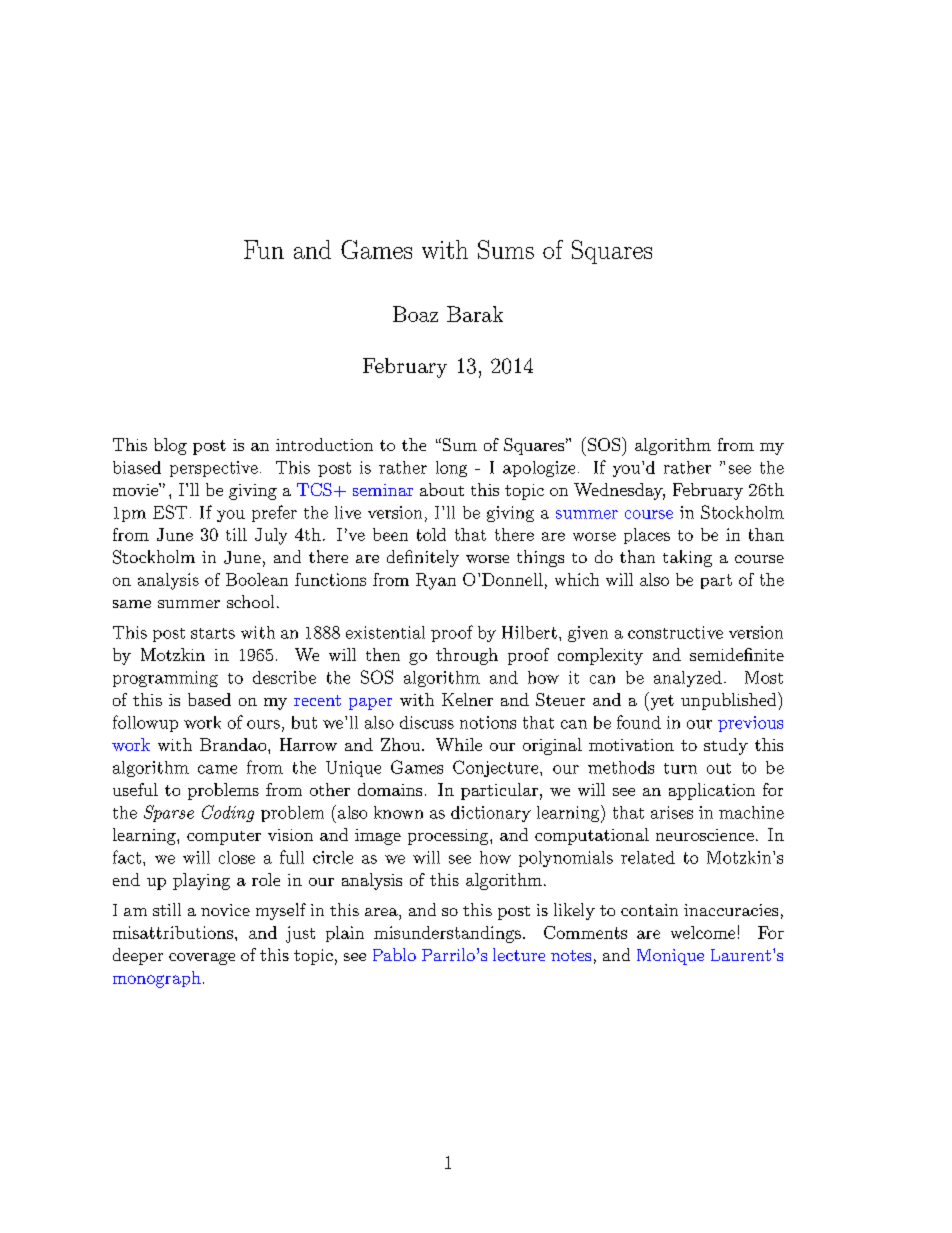 This screenshot has width=952, height=1233. I want to click on misunderstandings, so click(447, 934).
